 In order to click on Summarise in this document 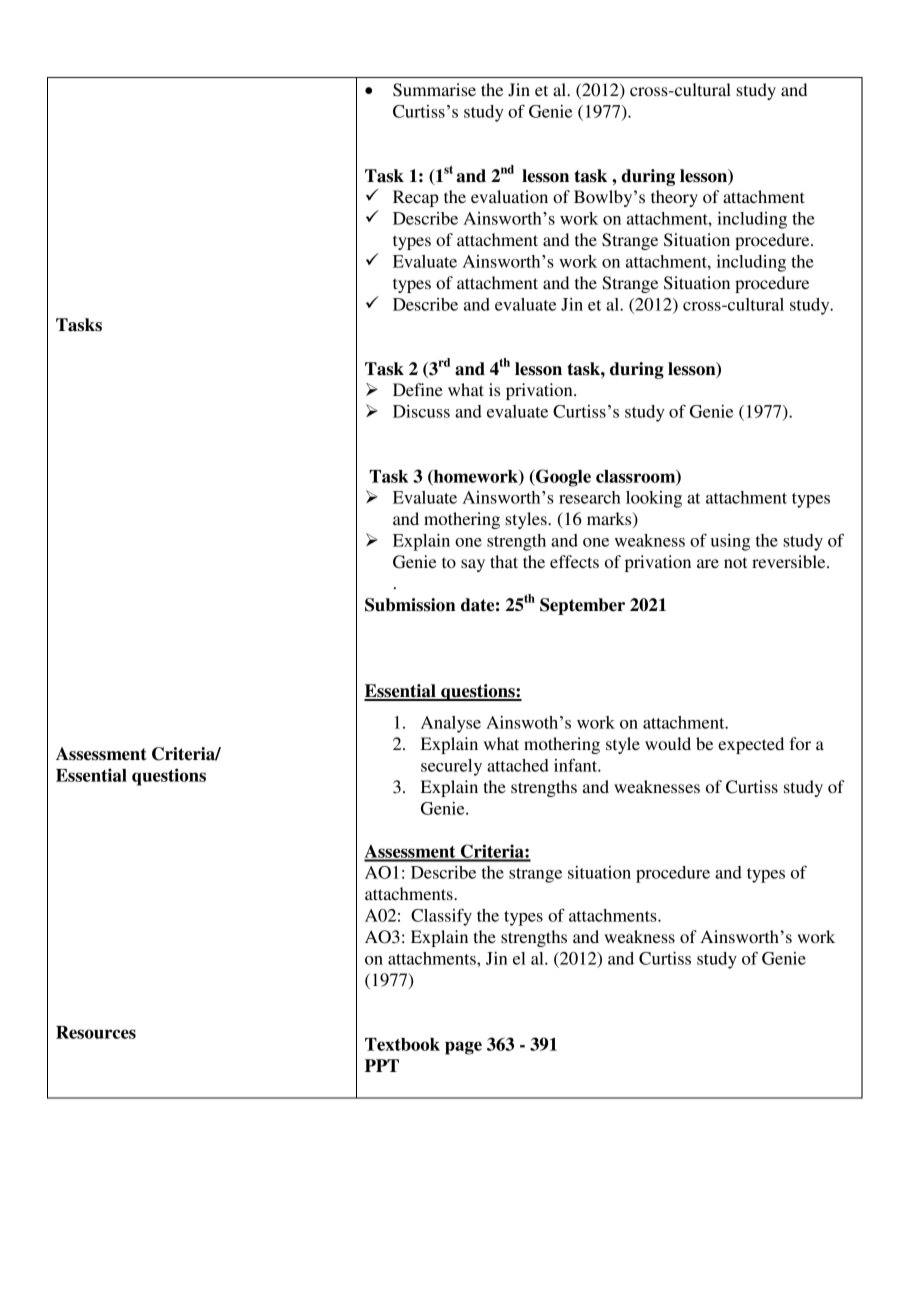, I will do `click(434, 90)`.
